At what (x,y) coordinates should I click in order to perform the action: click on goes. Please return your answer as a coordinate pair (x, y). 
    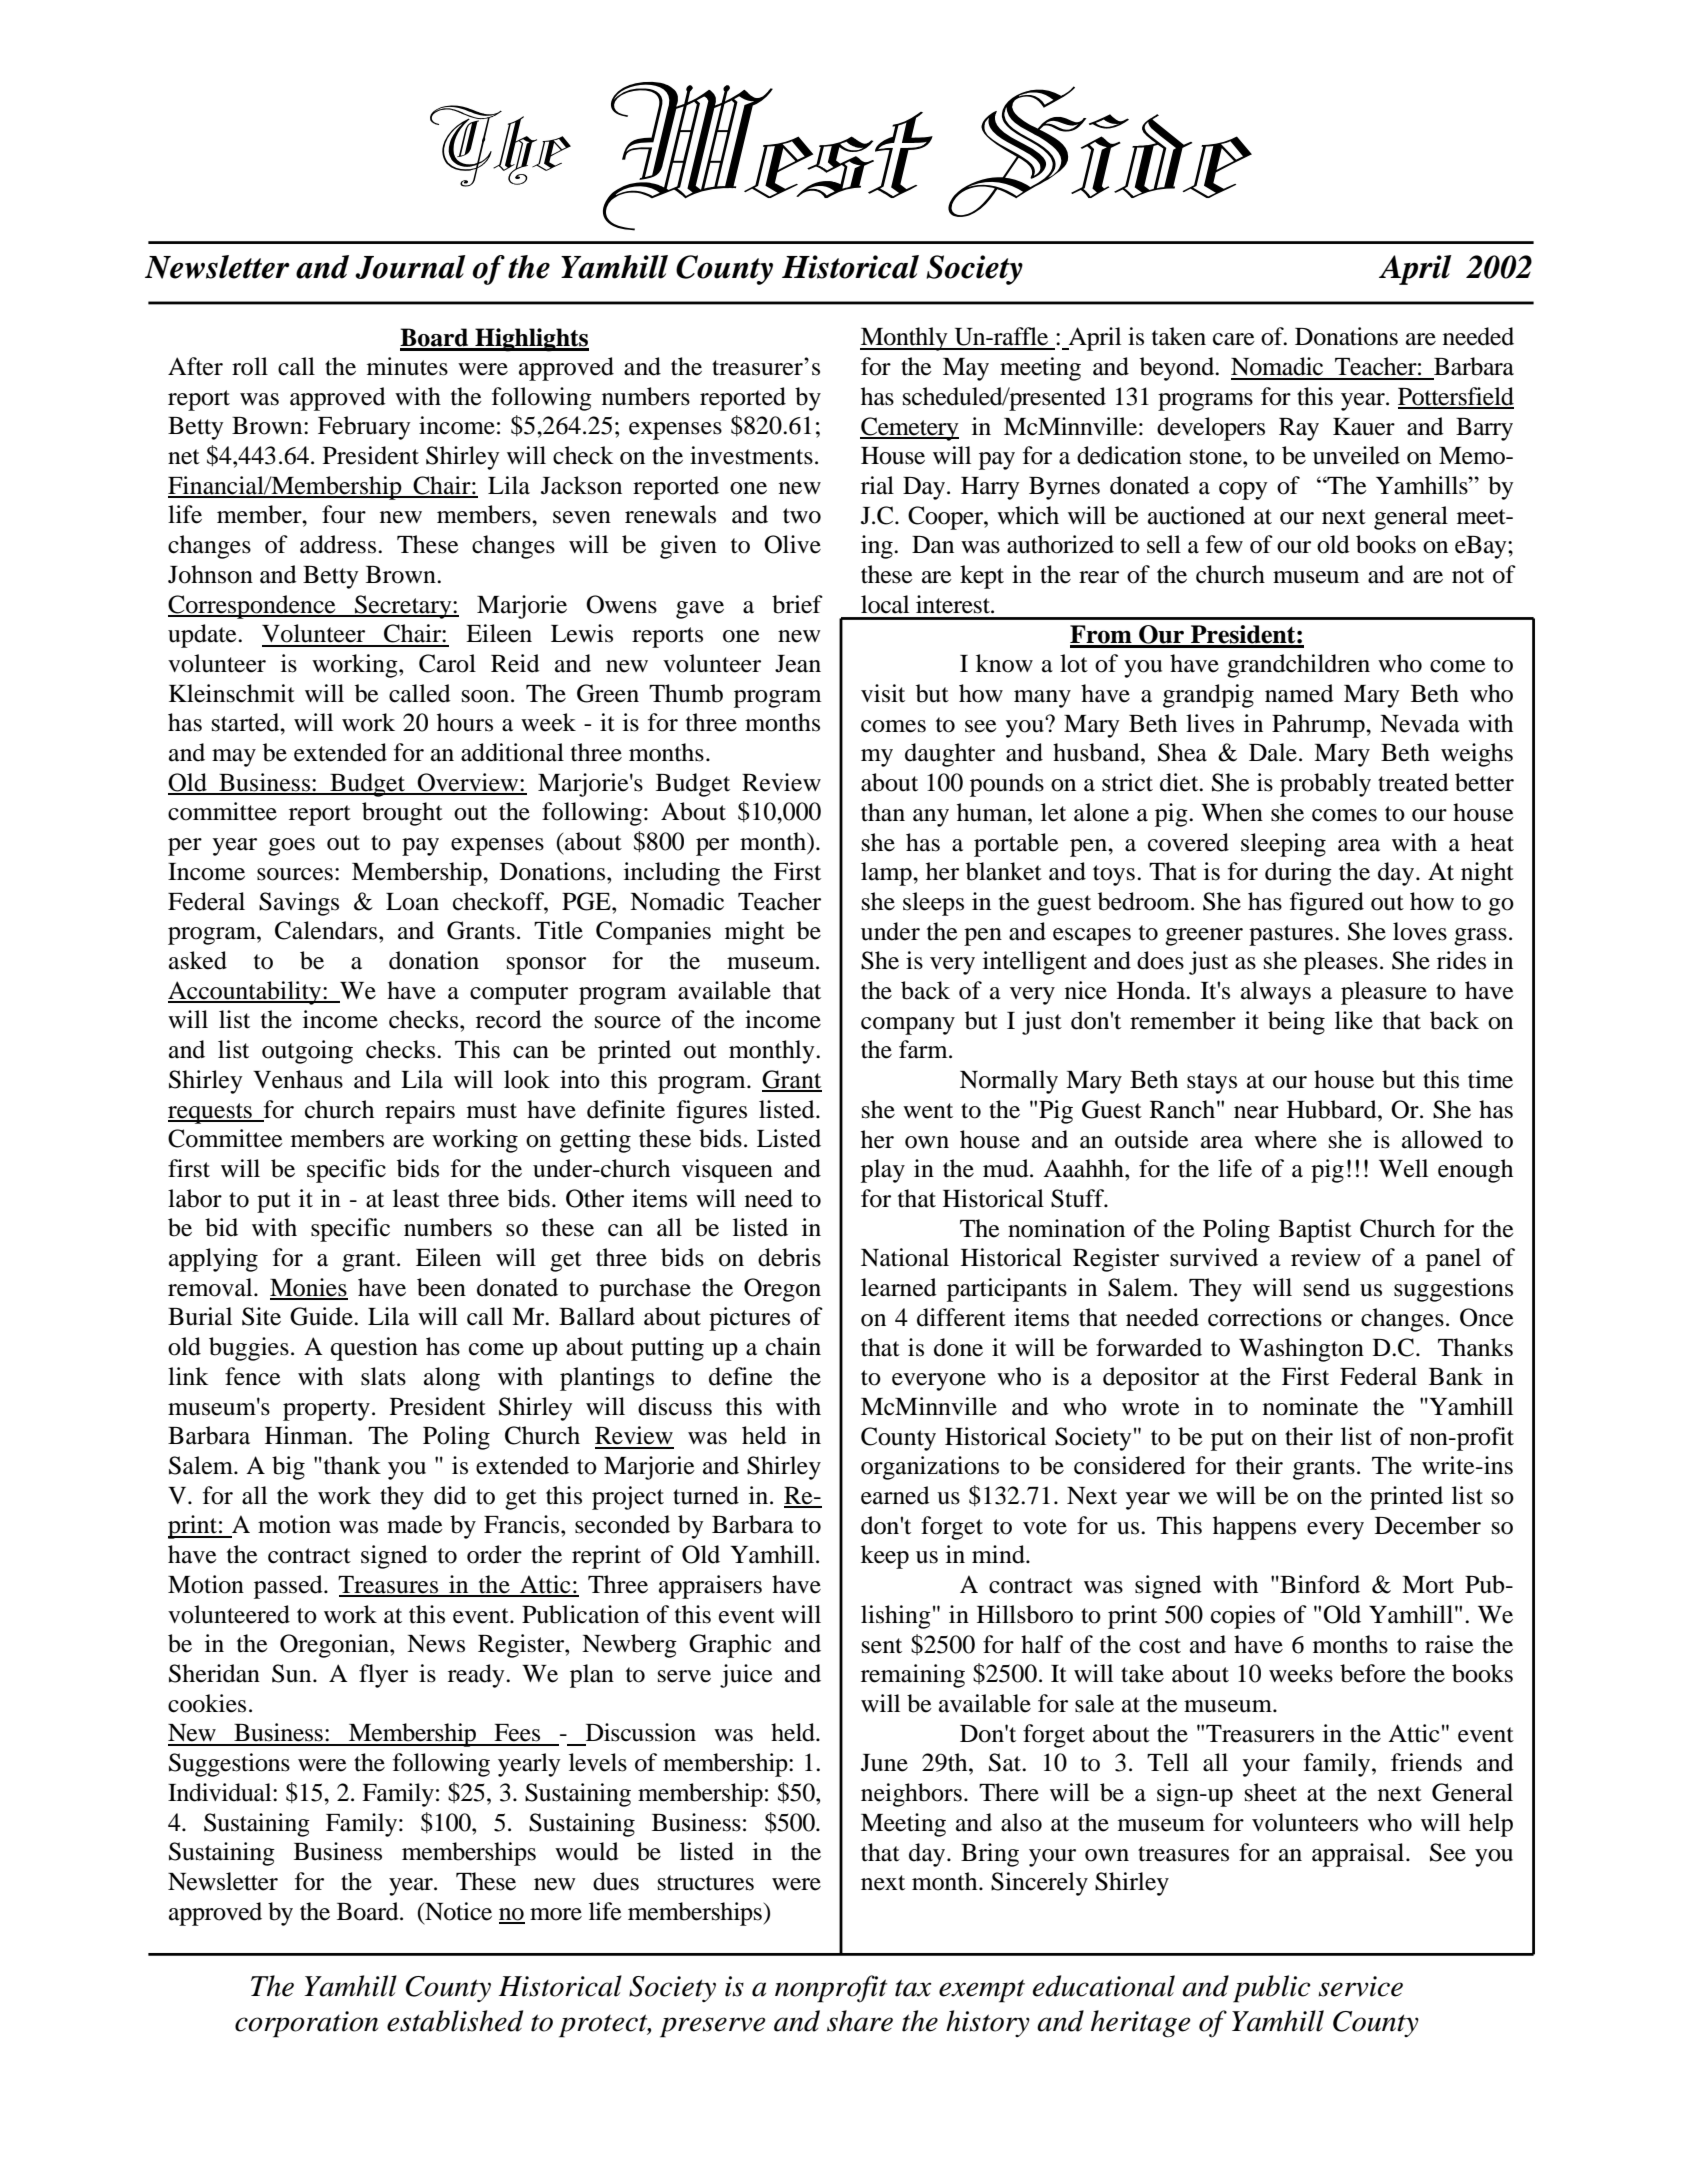
    Looking at the image, I should click on (291, 847).
